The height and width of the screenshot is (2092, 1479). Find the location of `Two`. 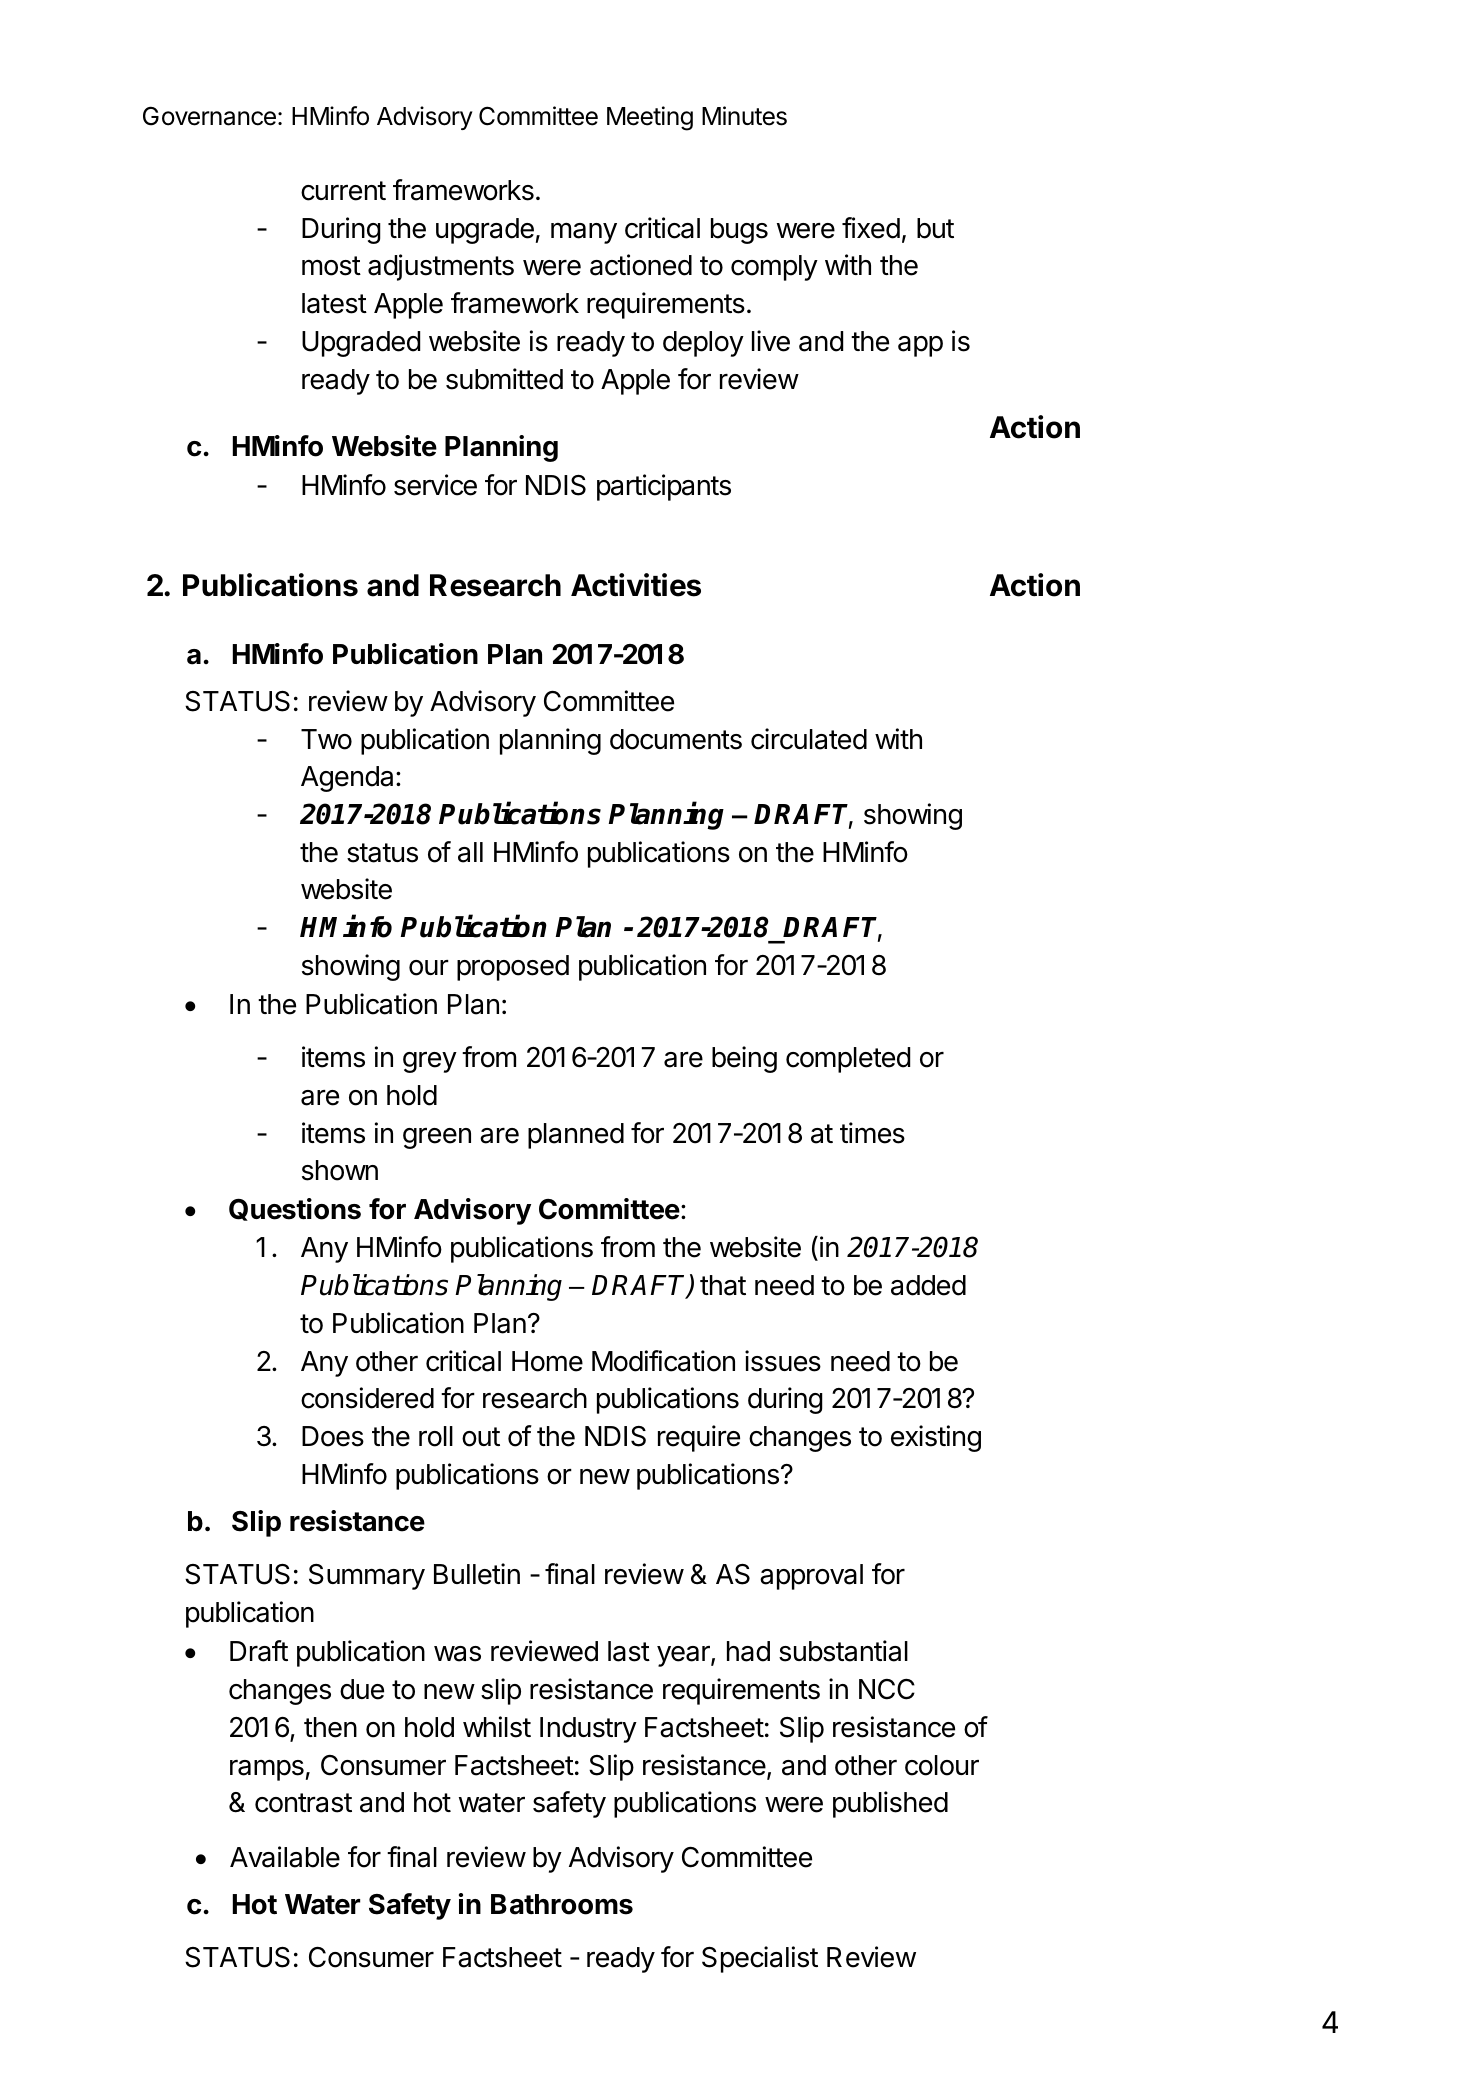

Two is located at coordinates (326, 739).
